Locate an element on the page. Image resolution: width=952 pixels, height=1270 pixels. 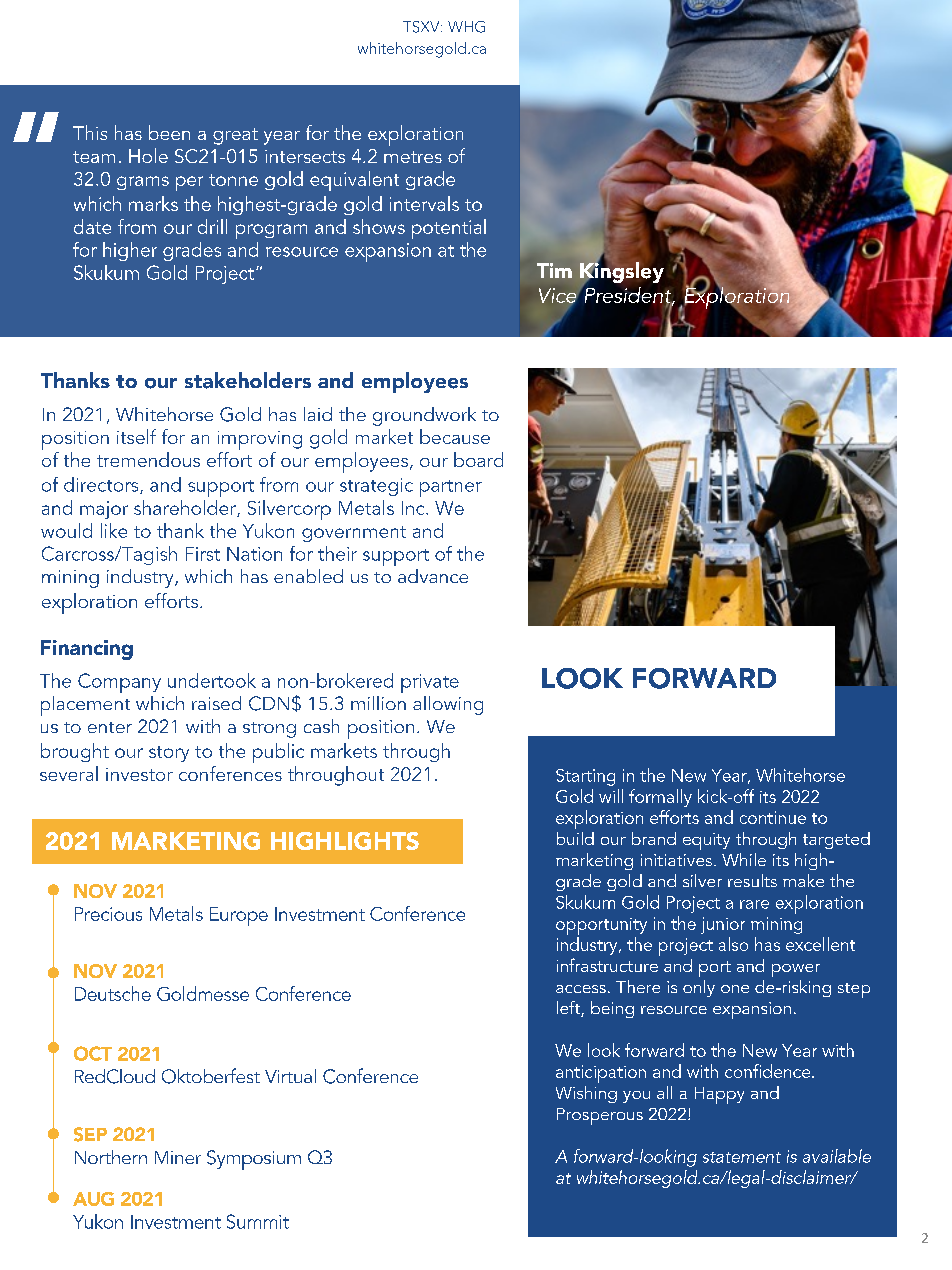
formally is located at coordinates (660, 798).
